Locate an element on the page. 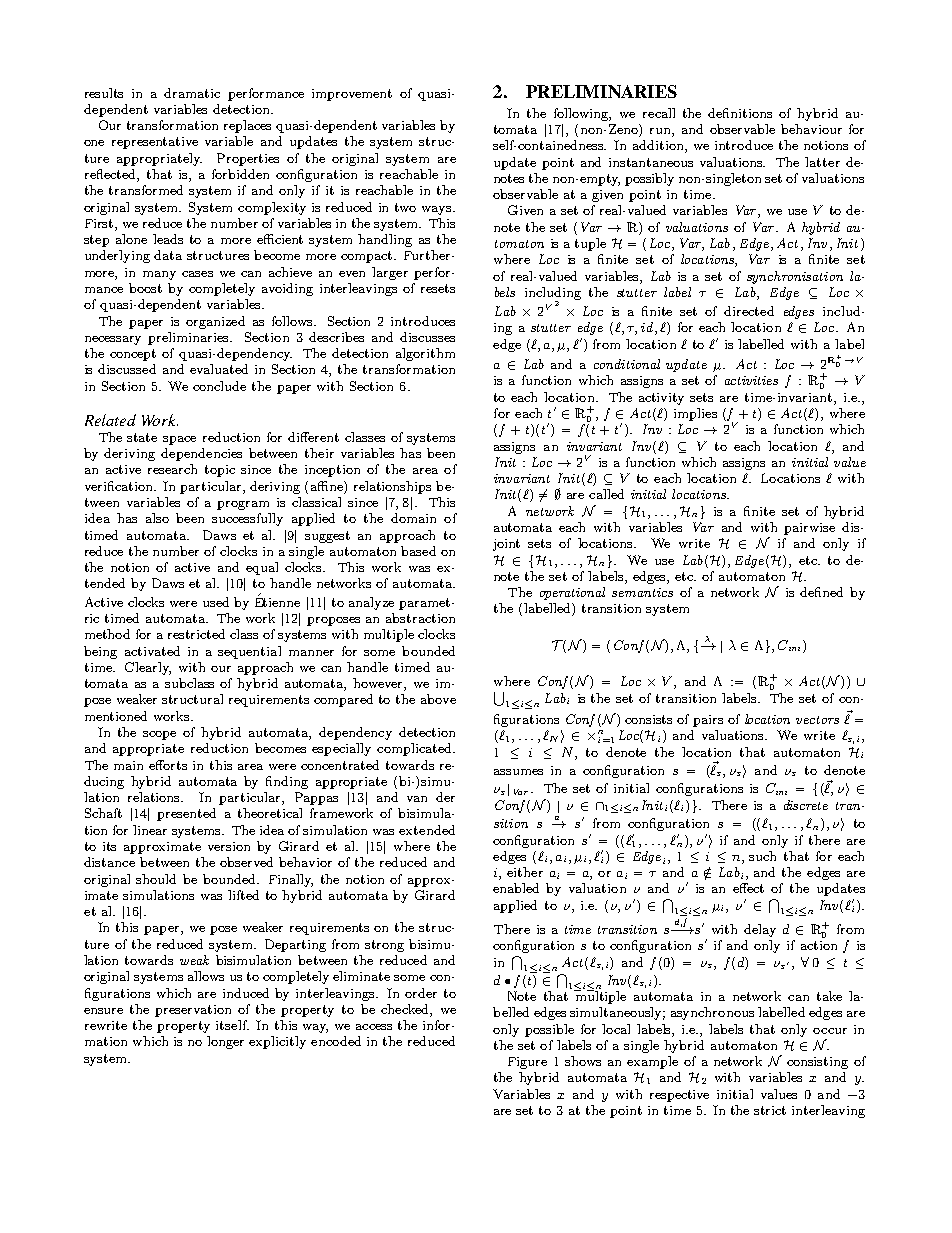 This document has width=952, height=1233. improvement is located at coordinates (352, 95).
